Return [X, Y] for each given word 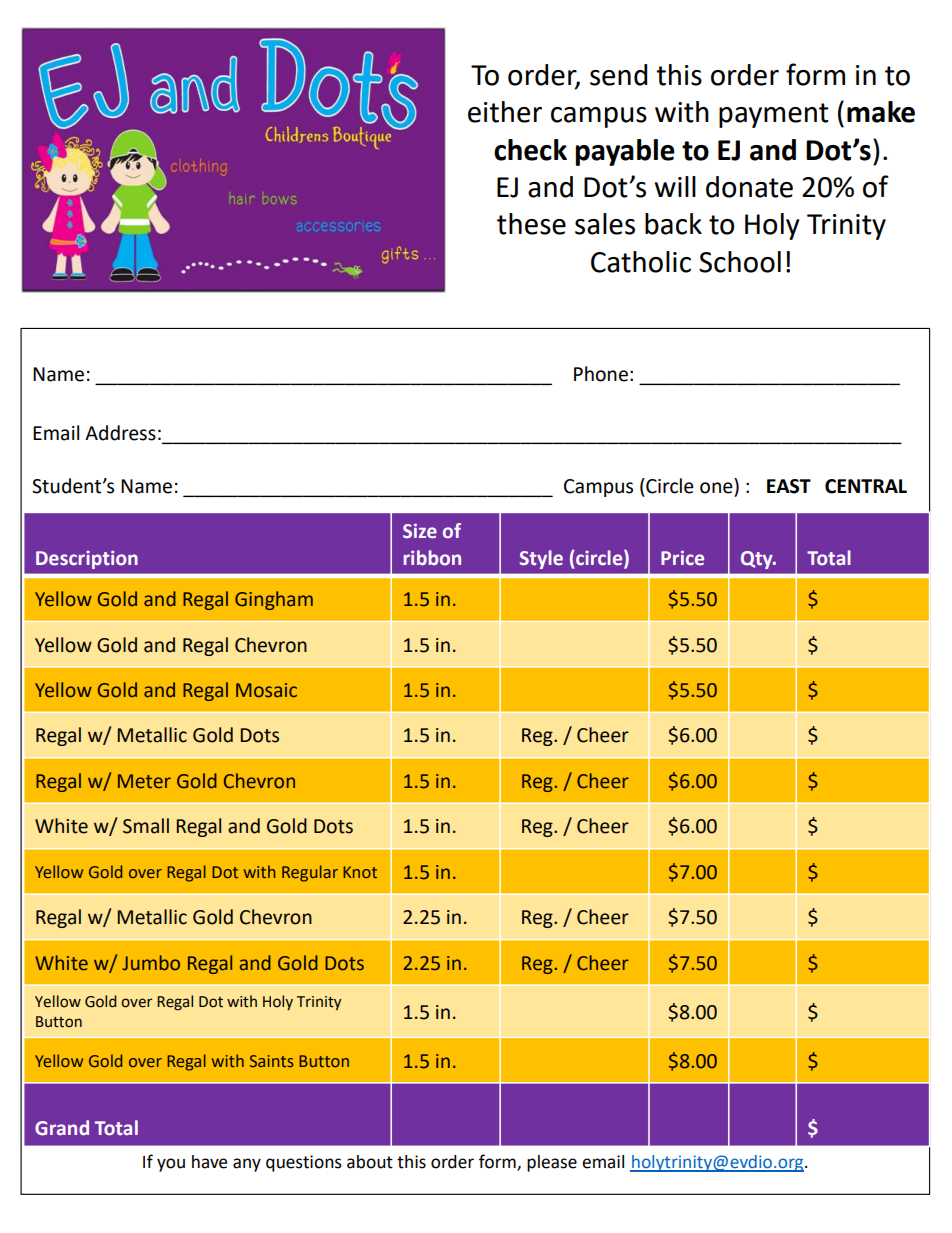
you [171, 1165]
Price [682, 558]
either [505, 112]
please [552, 1163]
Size [420, 531]
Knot [360, 872]
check [530, 150]
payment [774, 115]
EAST [789, 486]
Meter [144, 781]
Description [87, 559]
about [370, 1162]
